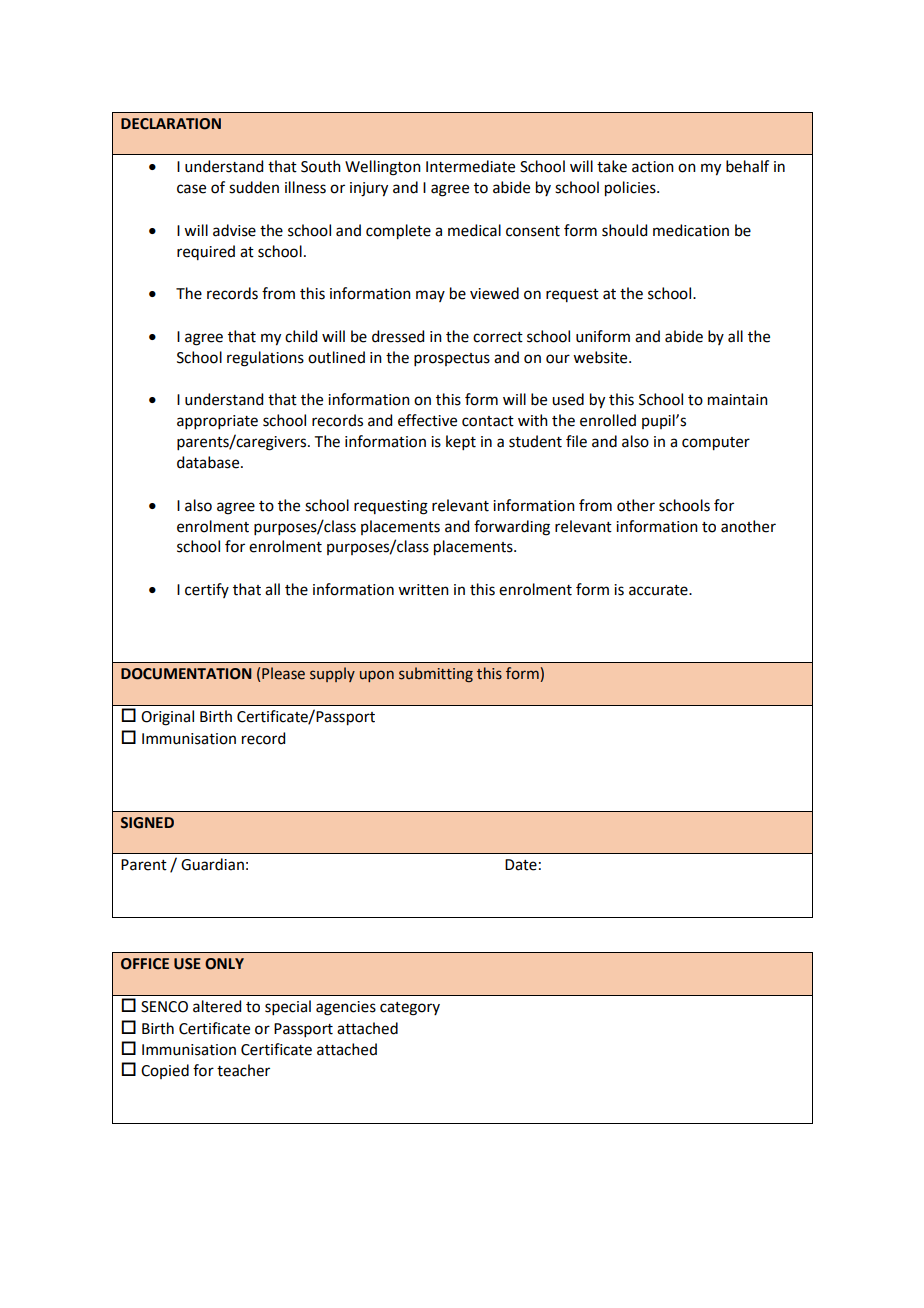 The height and width of the document is (1308, 924). What do you see at coordinates (653, 167) in the document?
I see `action` at bounding box center [653, 167].
